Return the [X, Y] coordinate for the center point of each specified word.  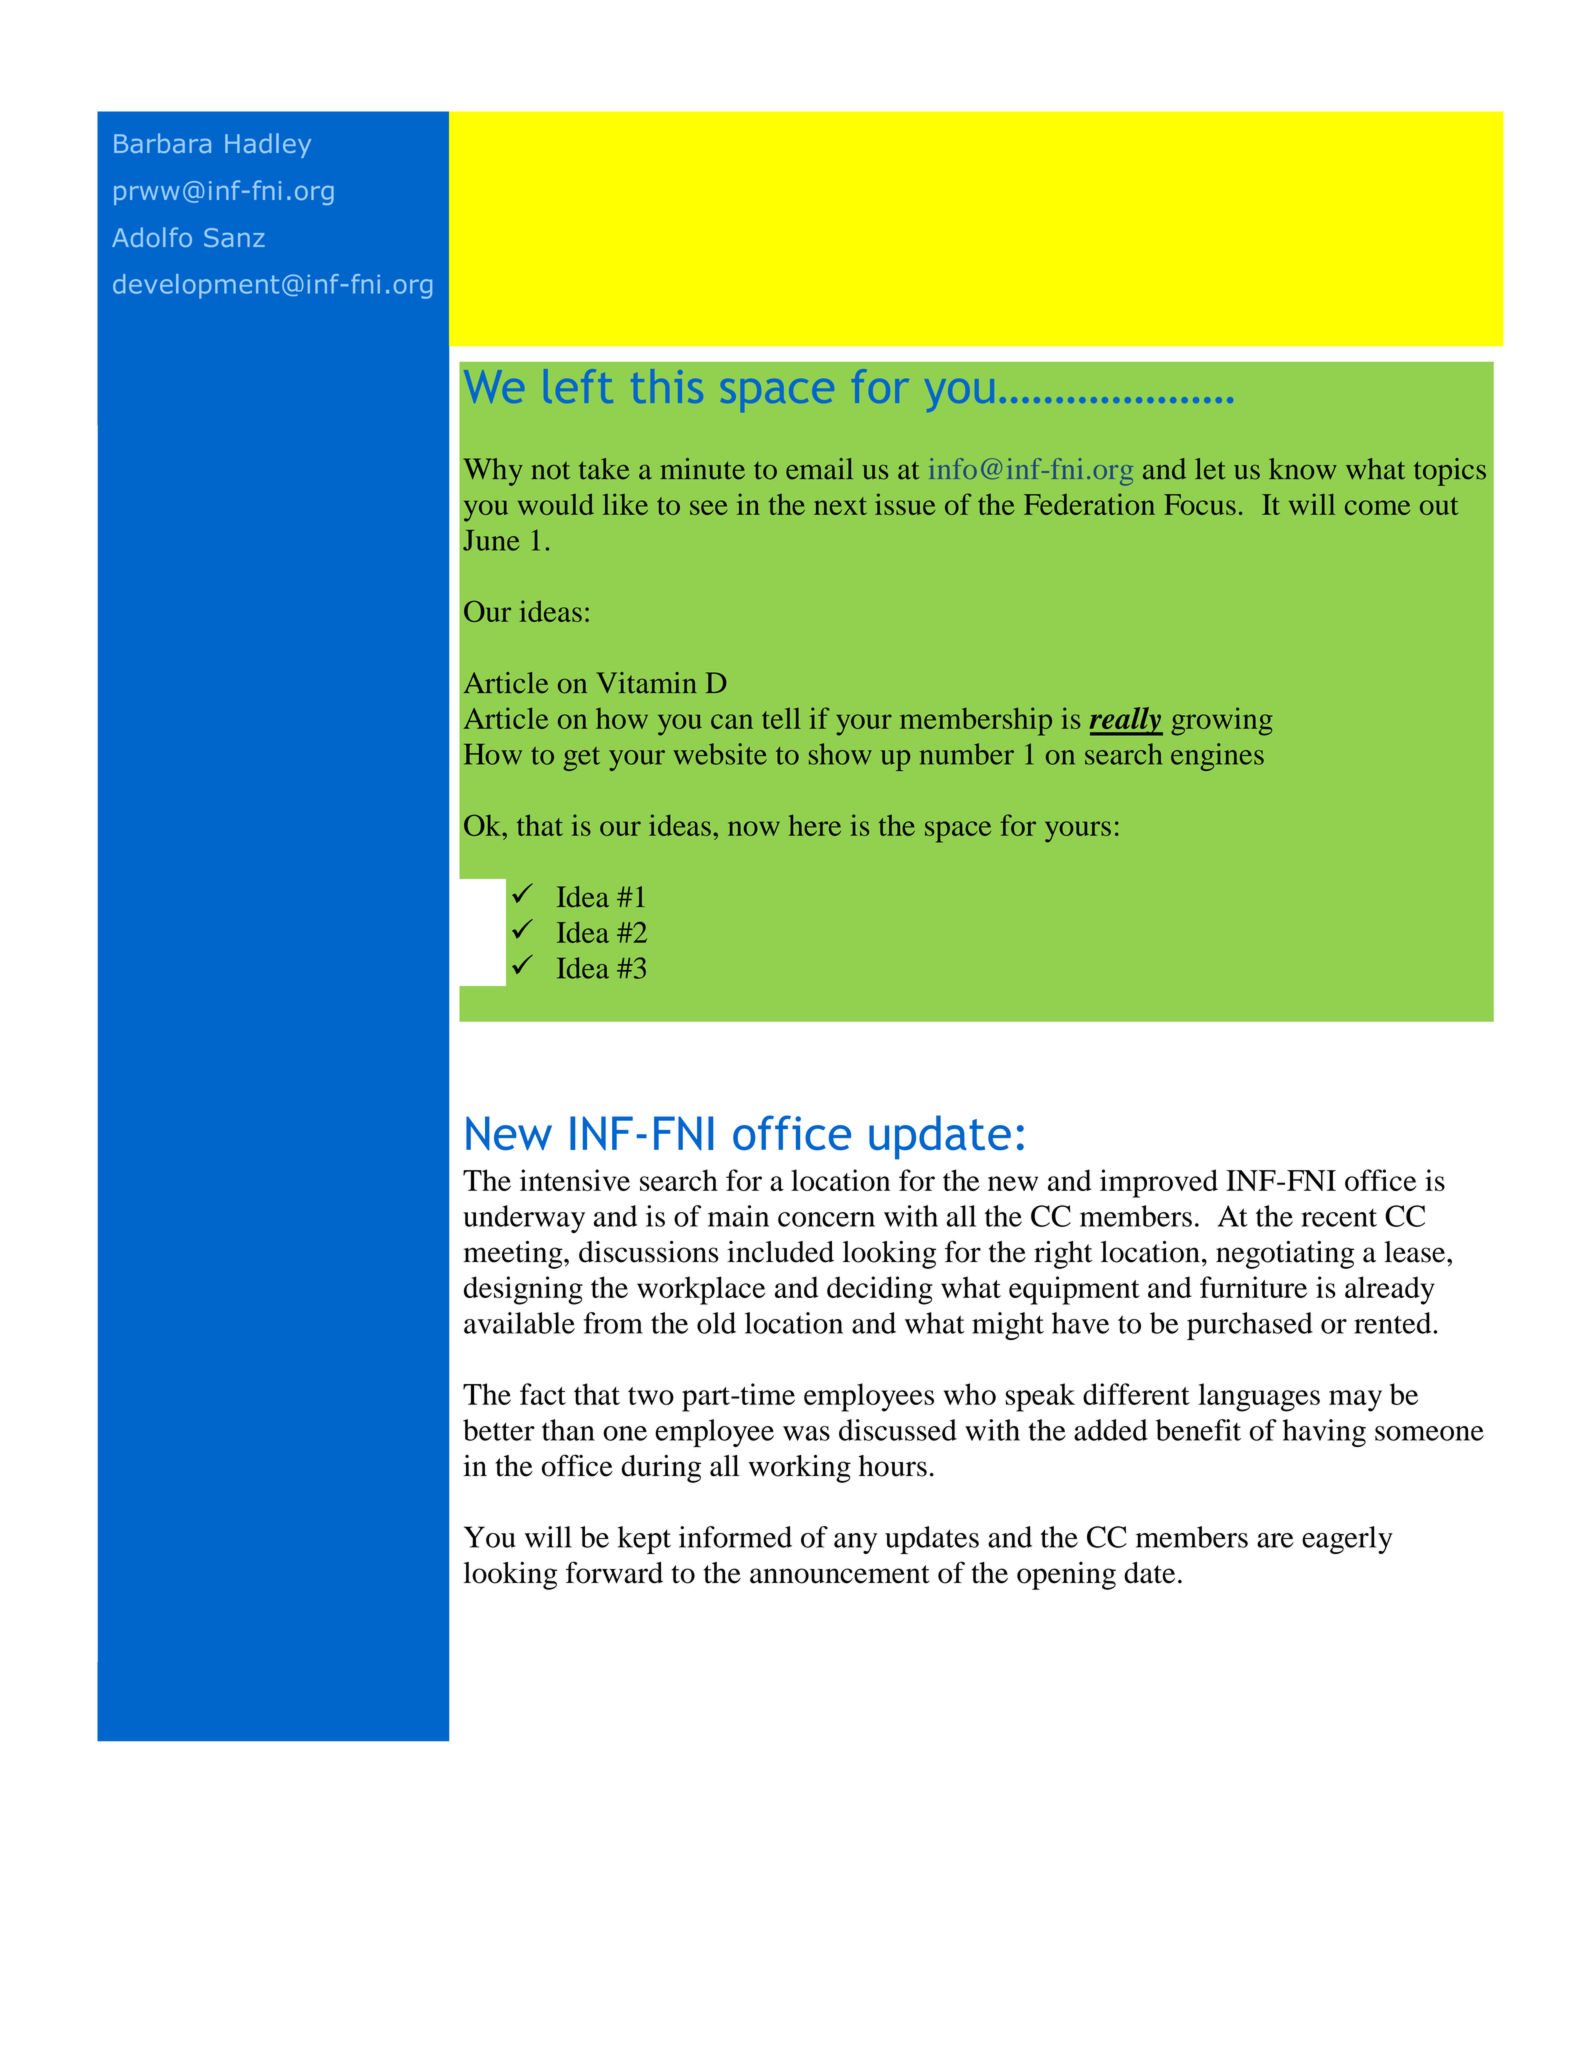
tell [781, 718]
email [819, 469]
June [491, 540]
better [499, 1430]
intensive [575, 1180]
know [1303, 469]
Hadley [268, 145]
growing [1222, 721]
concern [826, 1219]
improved [1159, 1183]
